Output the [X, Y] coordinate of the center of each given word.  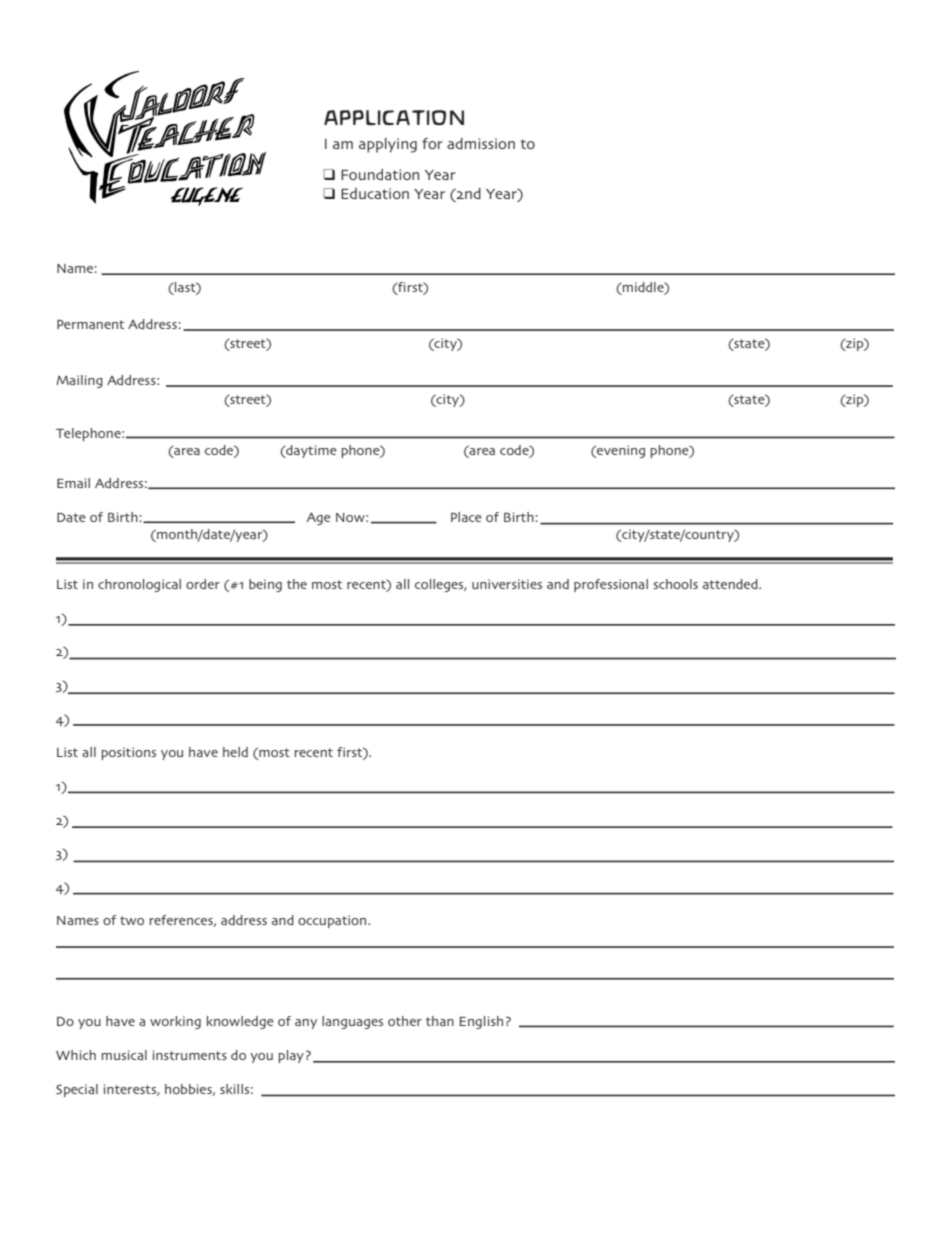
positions [129, 753]
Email [73, 483]
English [481, 1022]
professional [611, 585]
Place [466, 517]
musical [124, 1055]
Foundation [380, 174]
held [235, 752]
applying [388, 145]
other [405, 1021]
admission [481, 143]
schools [675, 584]
